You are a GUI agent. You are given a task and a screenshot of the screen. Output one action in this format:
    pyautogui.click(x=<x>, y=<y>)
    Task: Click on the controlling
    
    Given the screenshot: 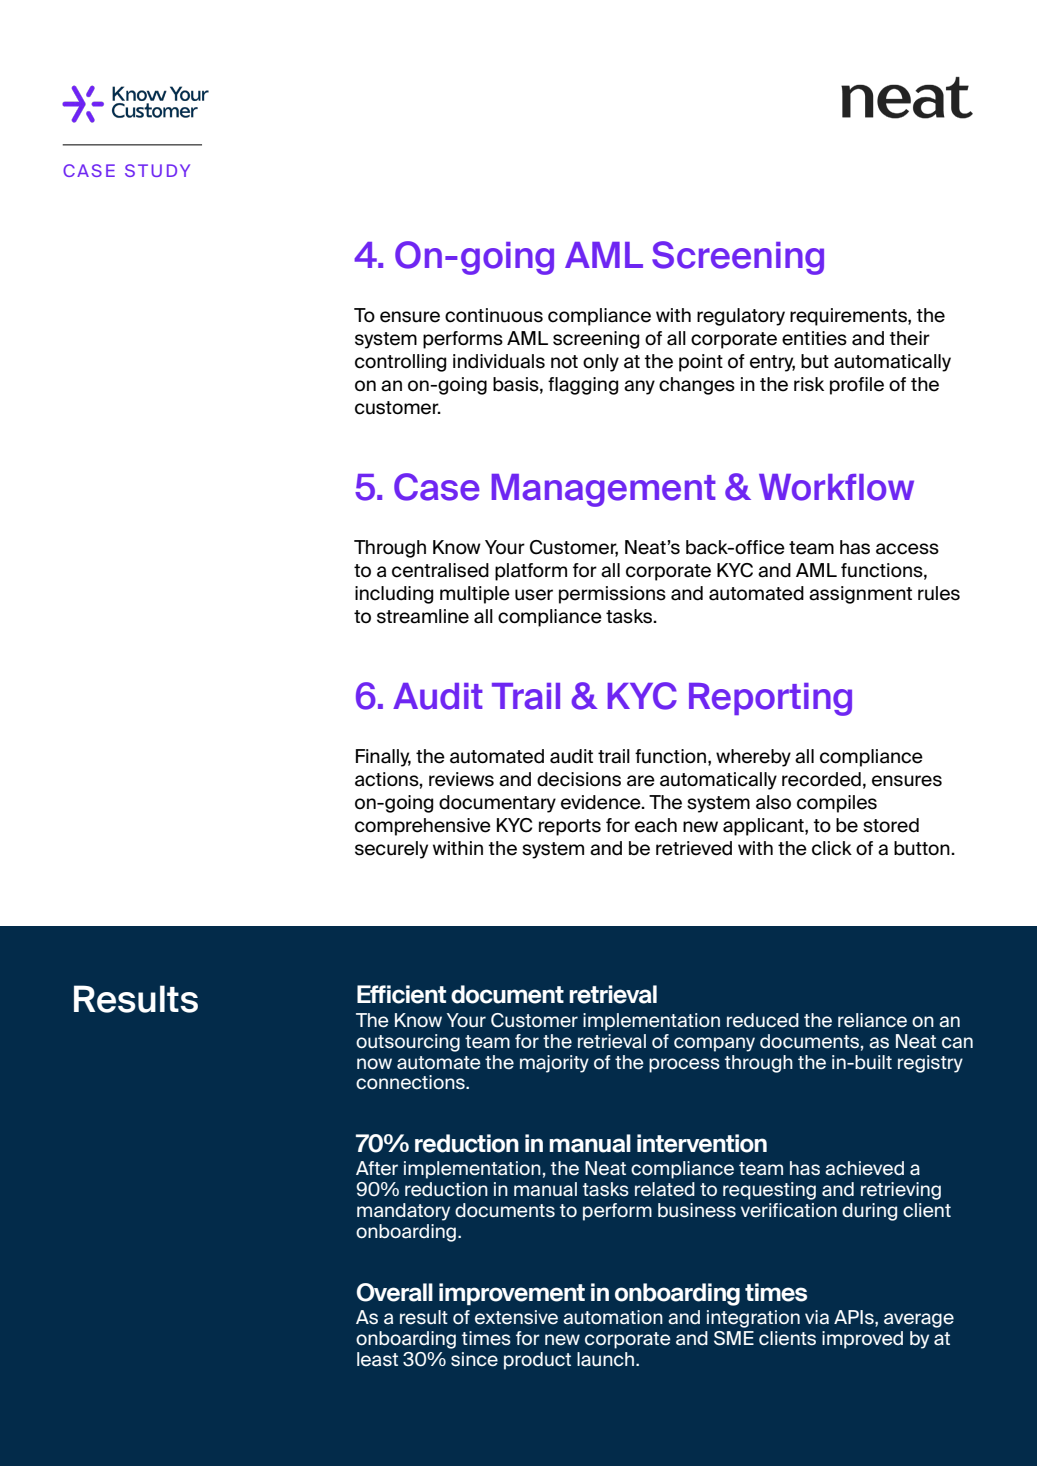 What is the action you would take?
    pyautogui.click(x=400, y=363)
